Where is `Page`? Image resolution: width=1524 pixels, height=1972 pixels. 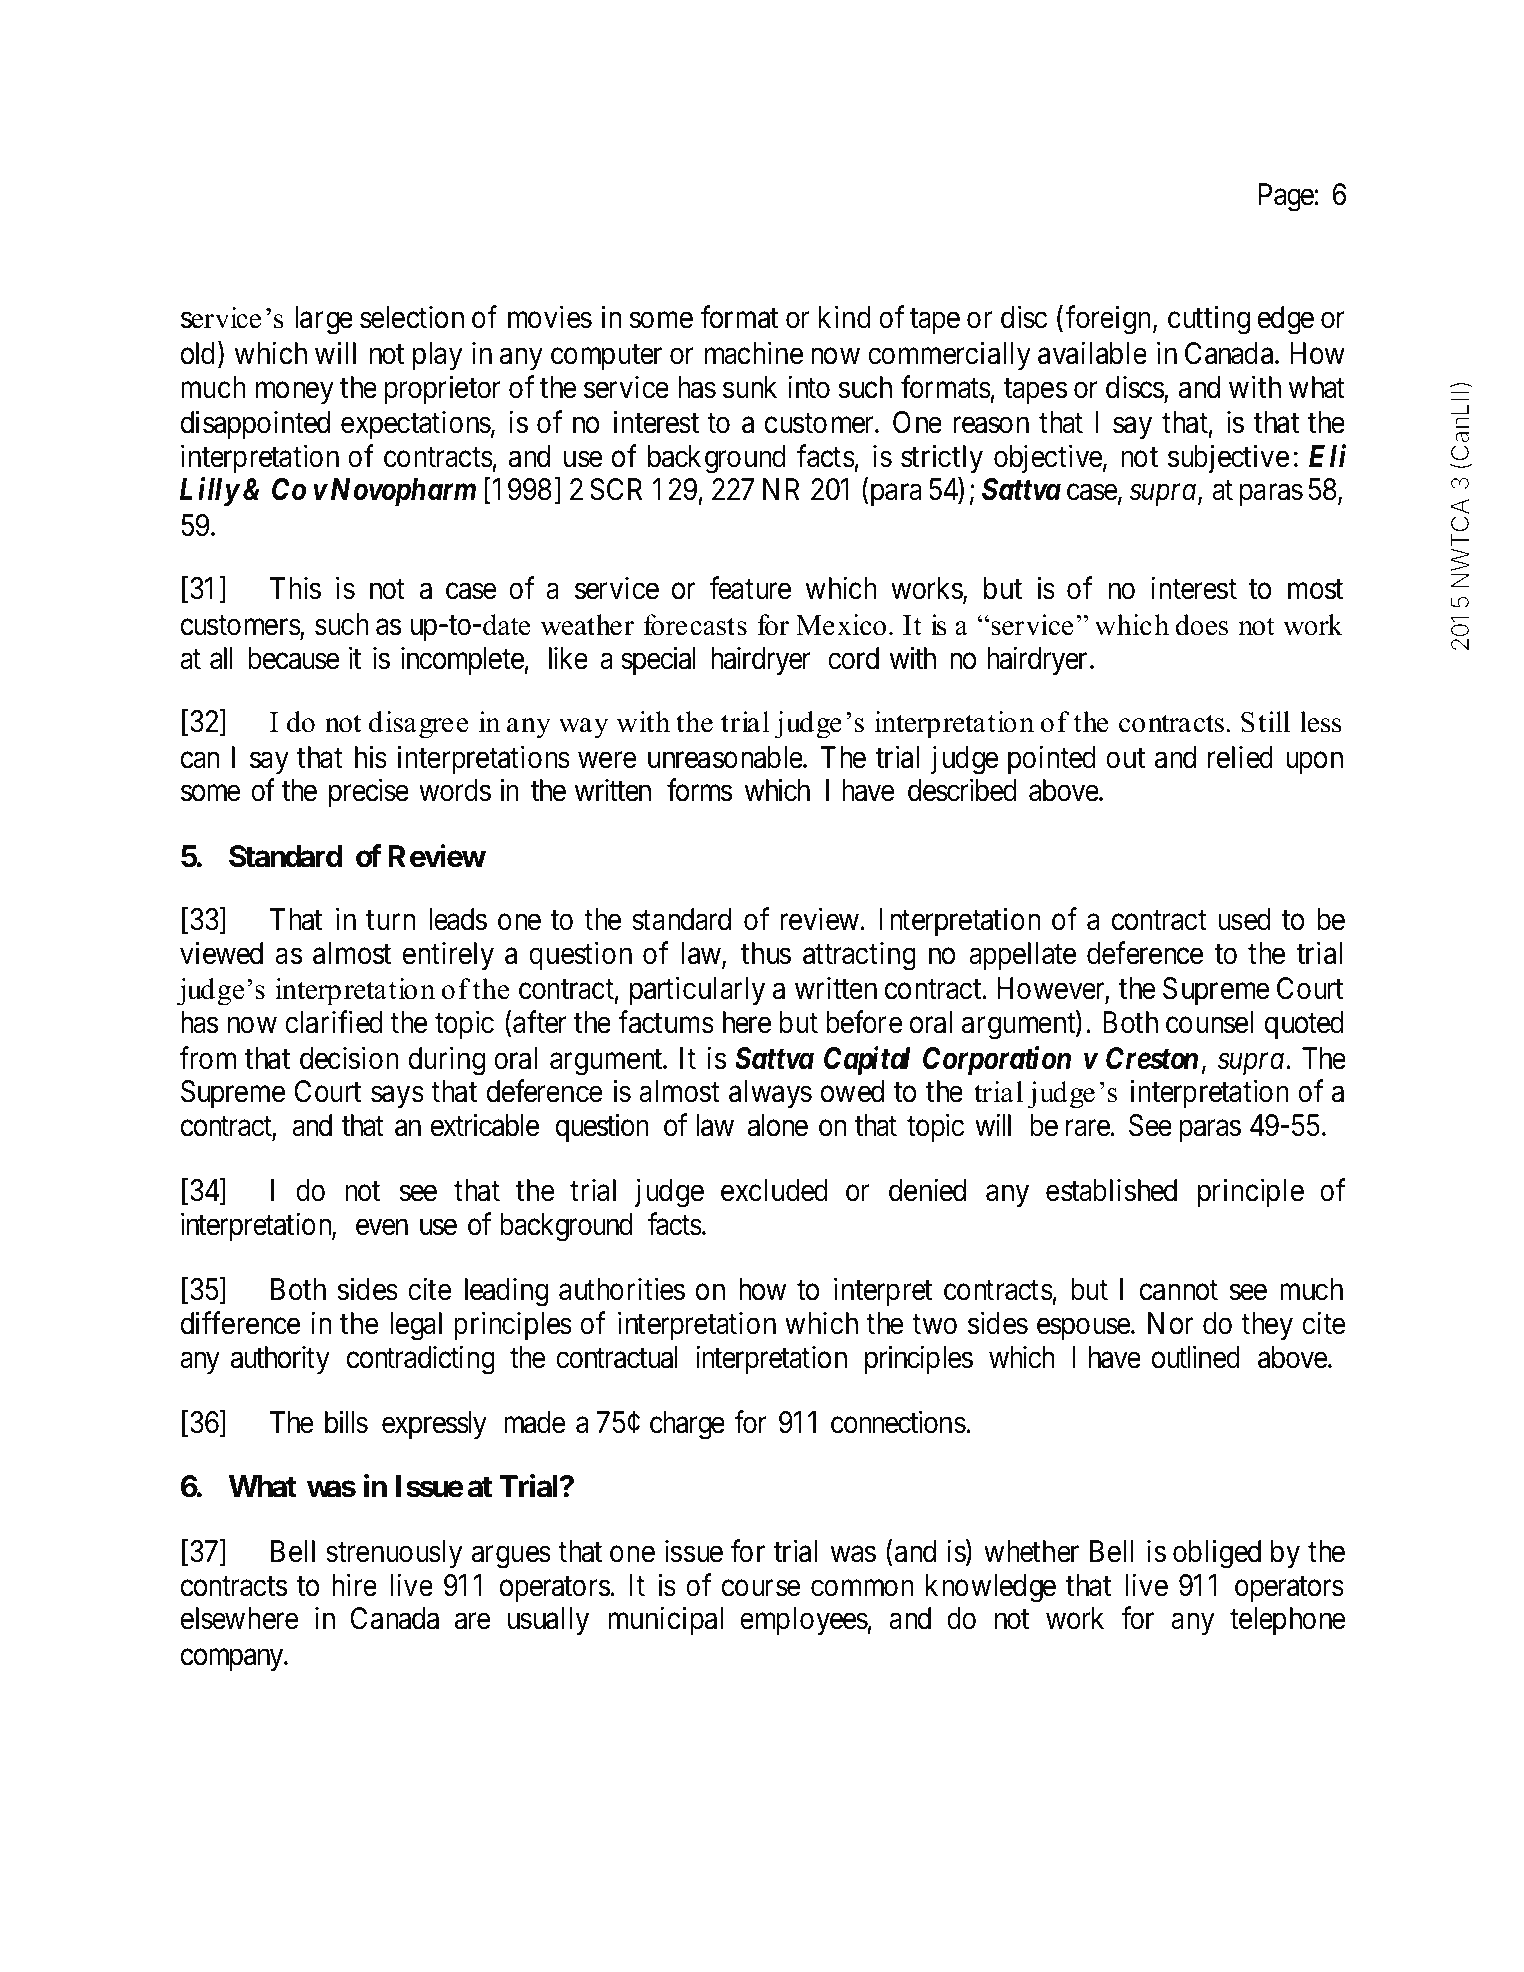 Page is located at coordinates (1287, 197).
